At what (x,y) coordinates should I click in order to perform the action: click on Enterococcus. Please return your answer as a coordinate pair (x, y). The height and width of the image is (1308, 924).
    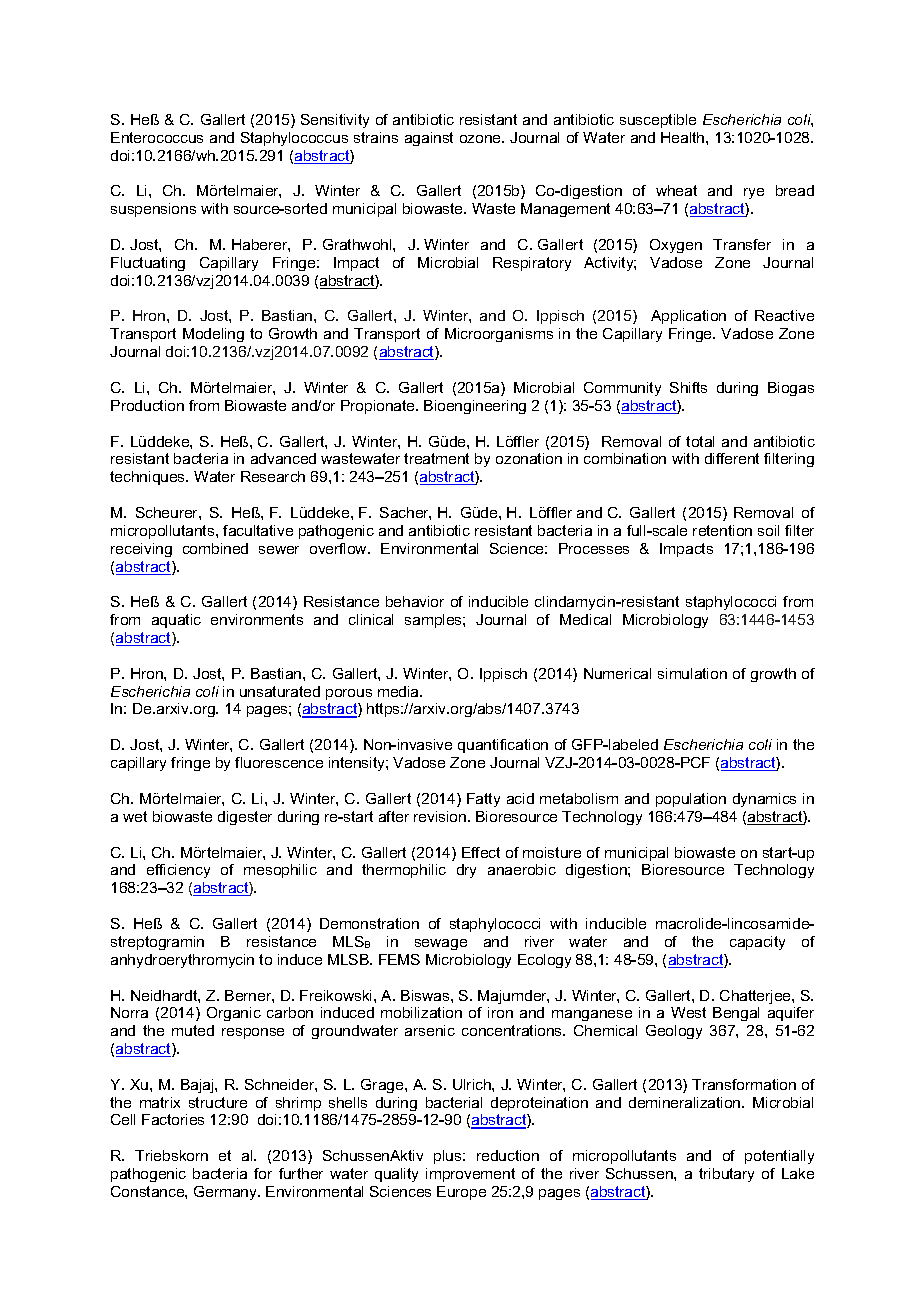
    Looking at the image, I should click on (157, 137).
